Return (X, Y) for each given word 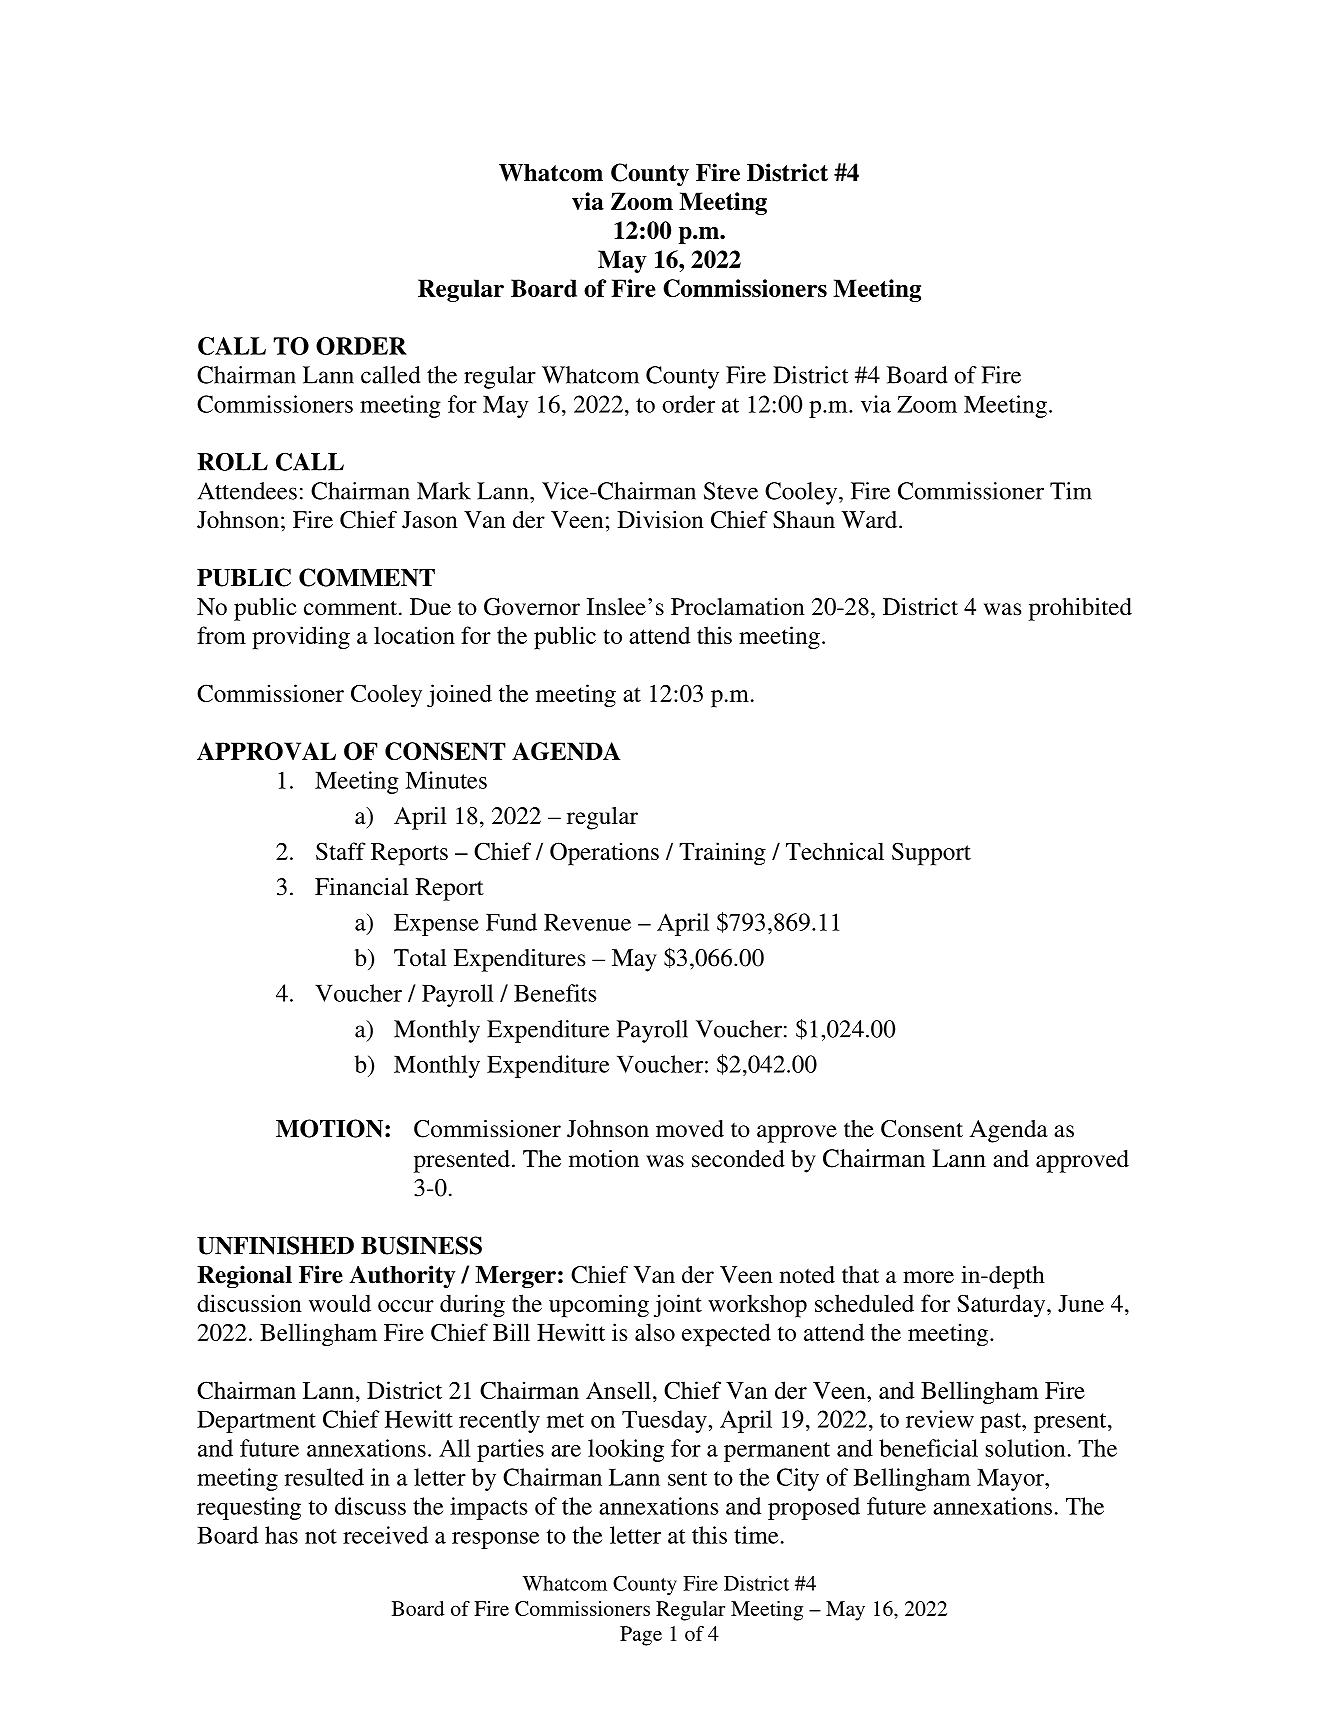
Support (931, 854)
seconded (738, 1159)
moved (690, 1129)
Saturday (1002, 1305)
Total (420, 958)
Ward (870, 519)
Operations (604, 854)
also (655, 1332)
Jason (429, 520)
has (281, 1535)
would (340, 1303)
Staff (341, 851)
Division (660, 519)
